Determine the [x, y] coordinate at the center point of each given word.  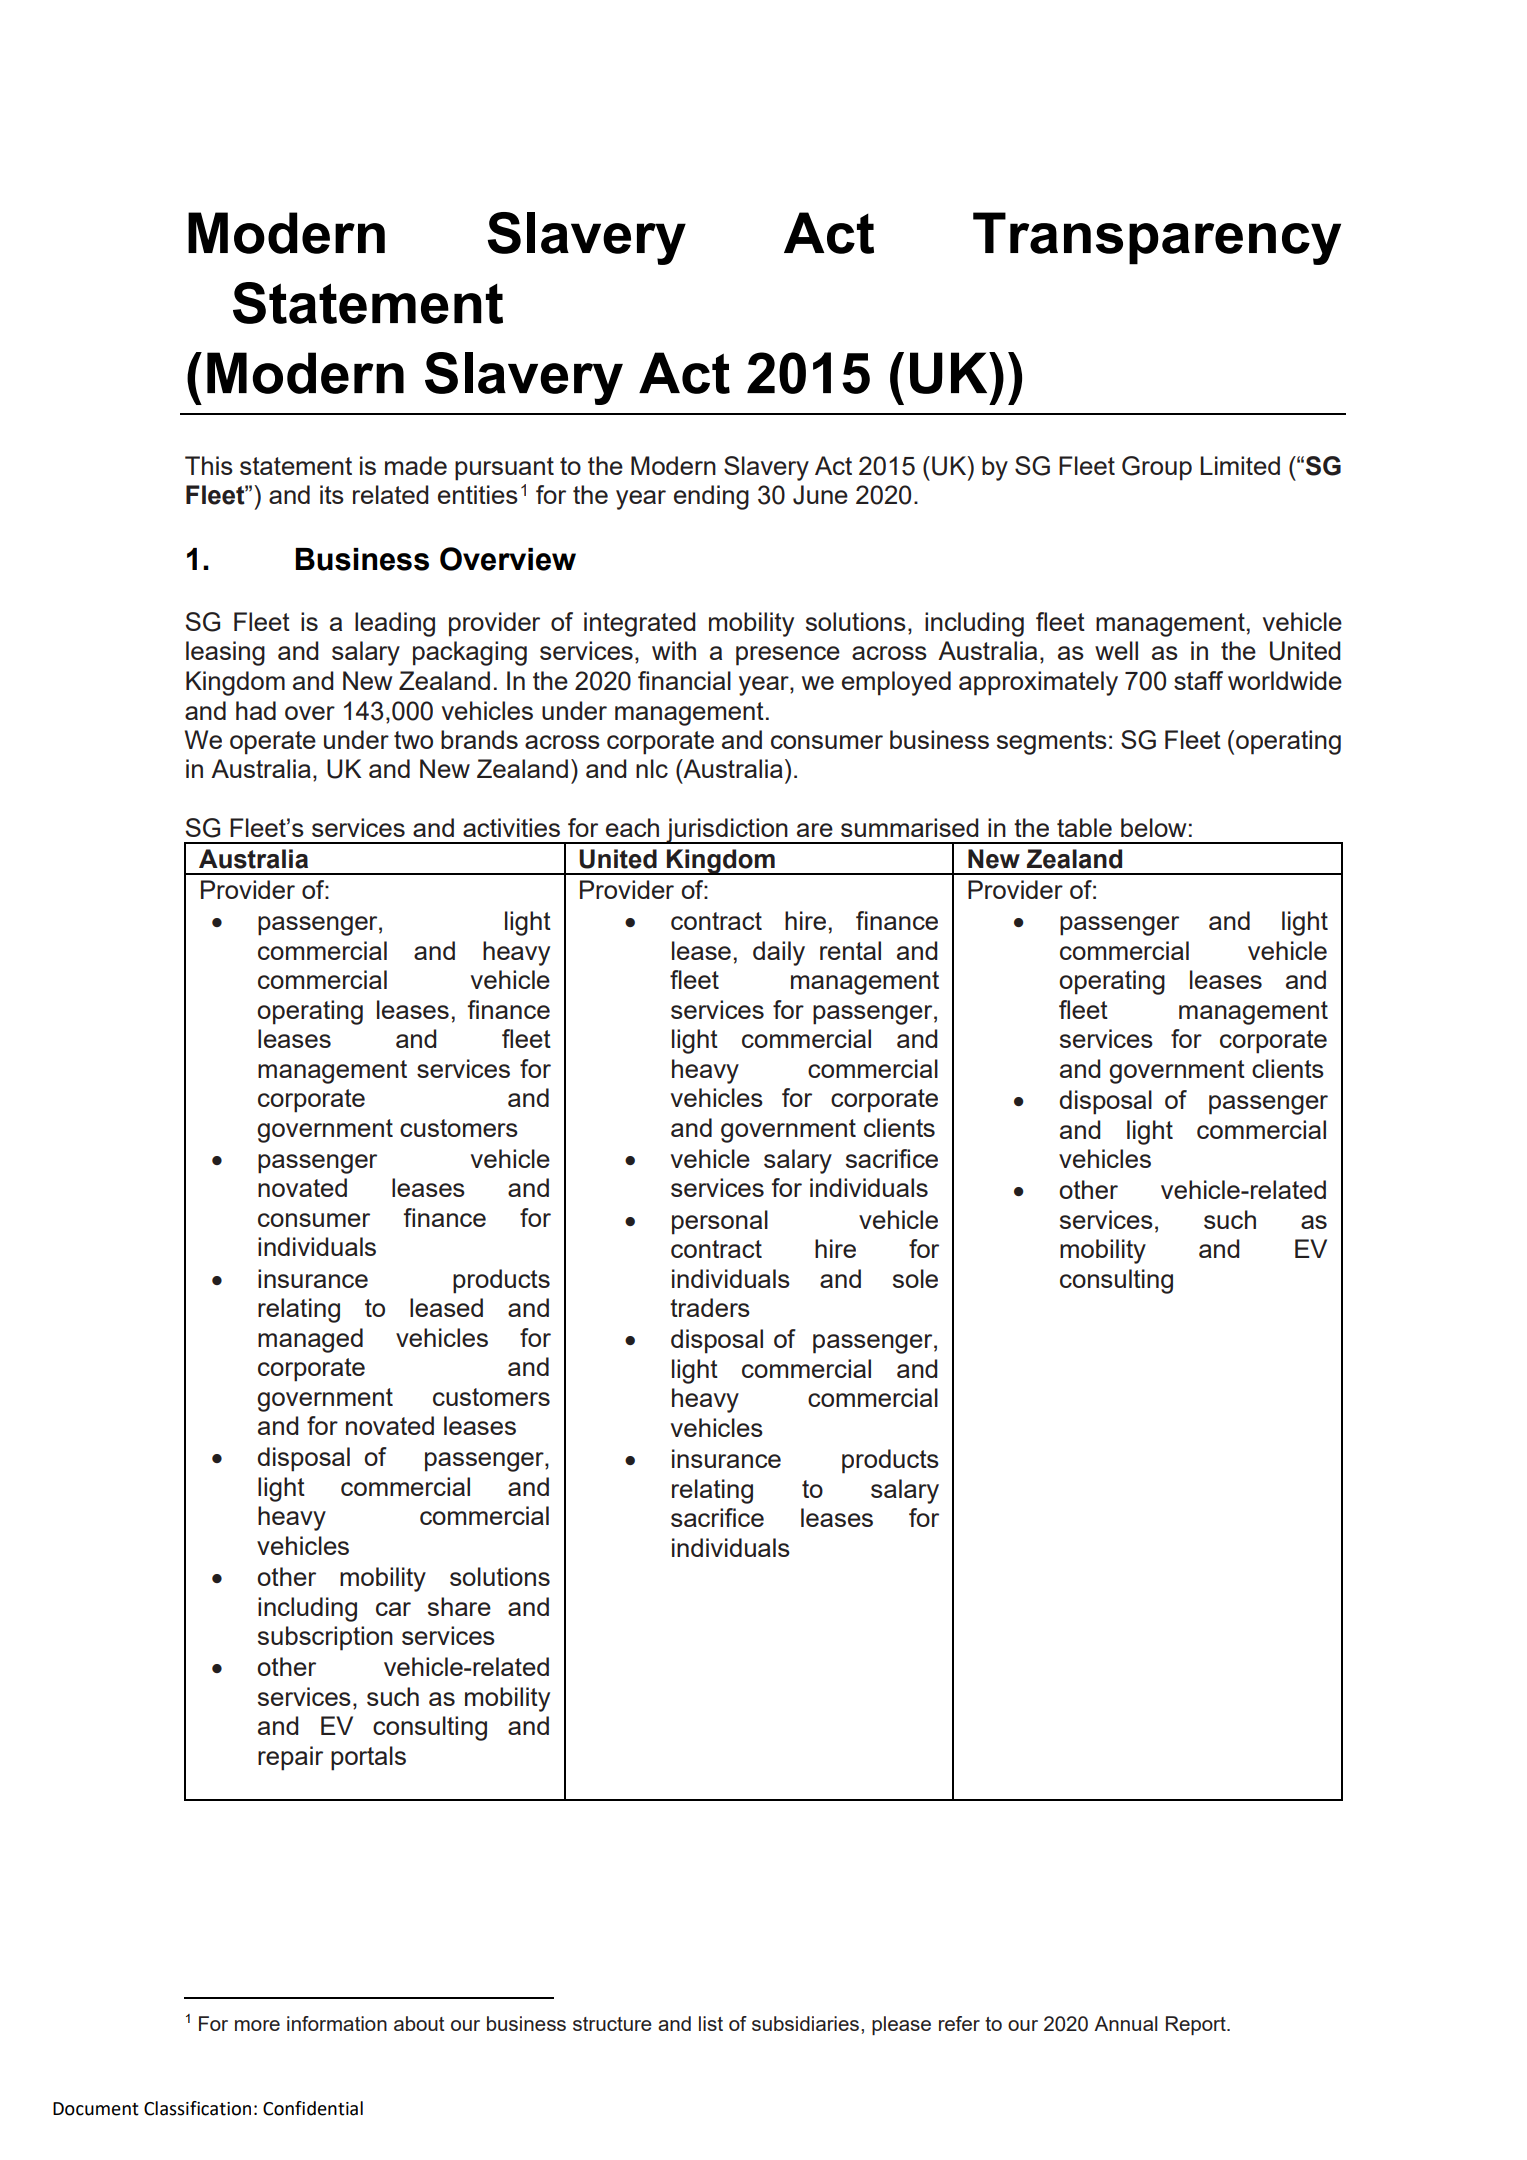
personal [720, 1222]
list [711, 2023]
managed [310, 1340]
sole [915, 1278]
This [209, 465]
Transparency [1157, 238]
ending [711, 497]
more [257, 2025]
